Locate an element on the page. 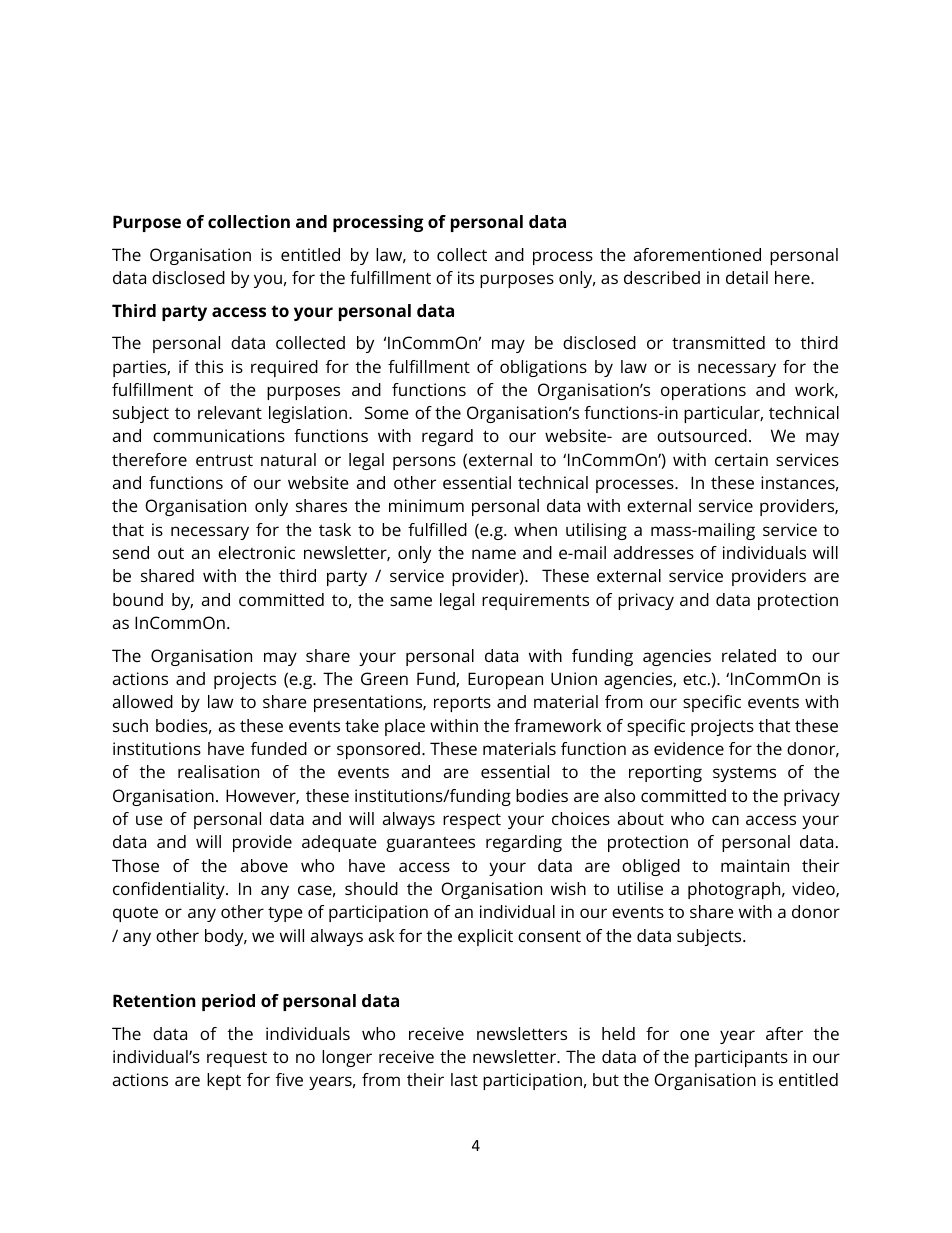 This page has width=952, height=1233. last is located at coordinates (464, 1079).
